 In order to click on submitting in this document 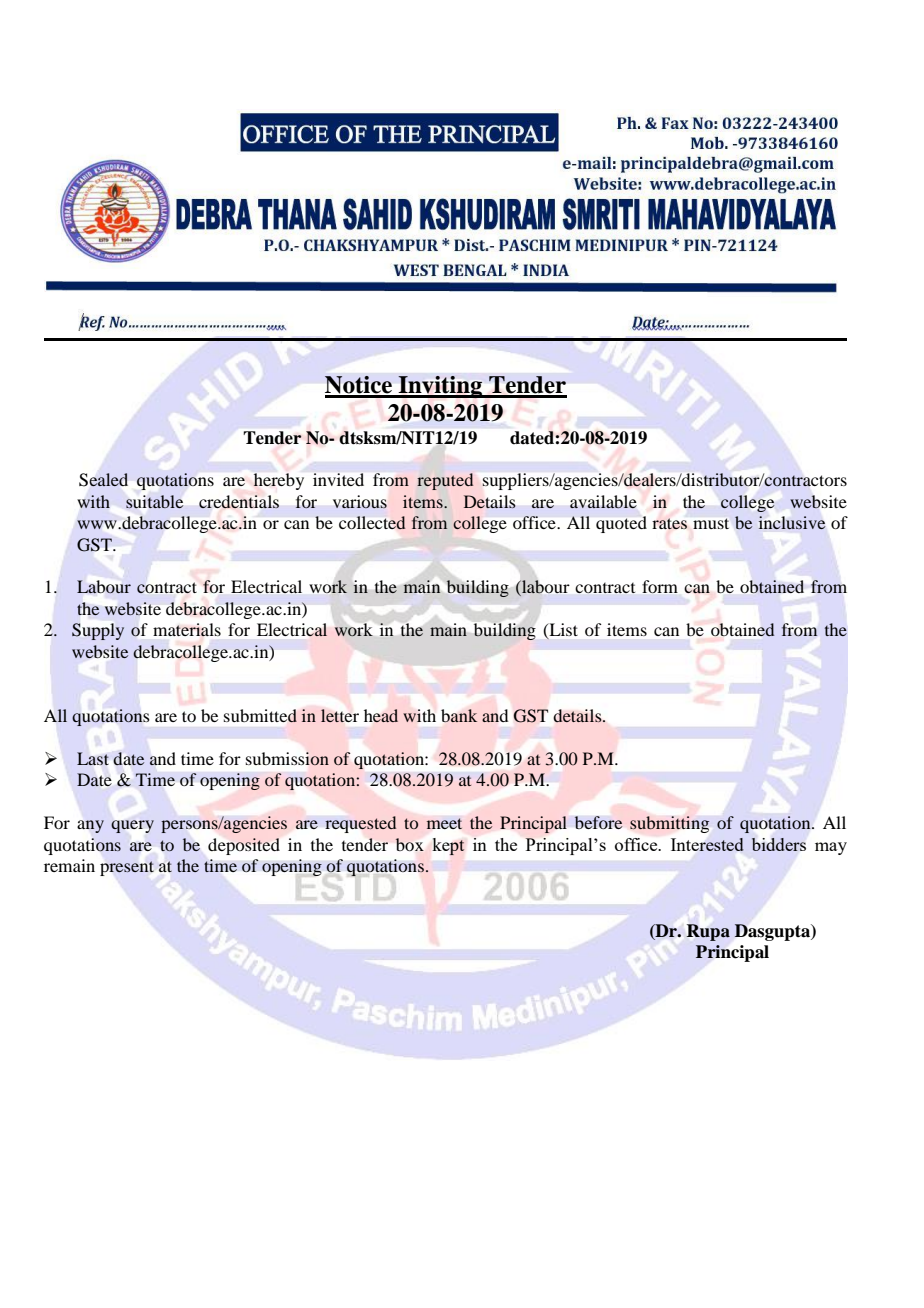, I will do `click(670, 824)`.
